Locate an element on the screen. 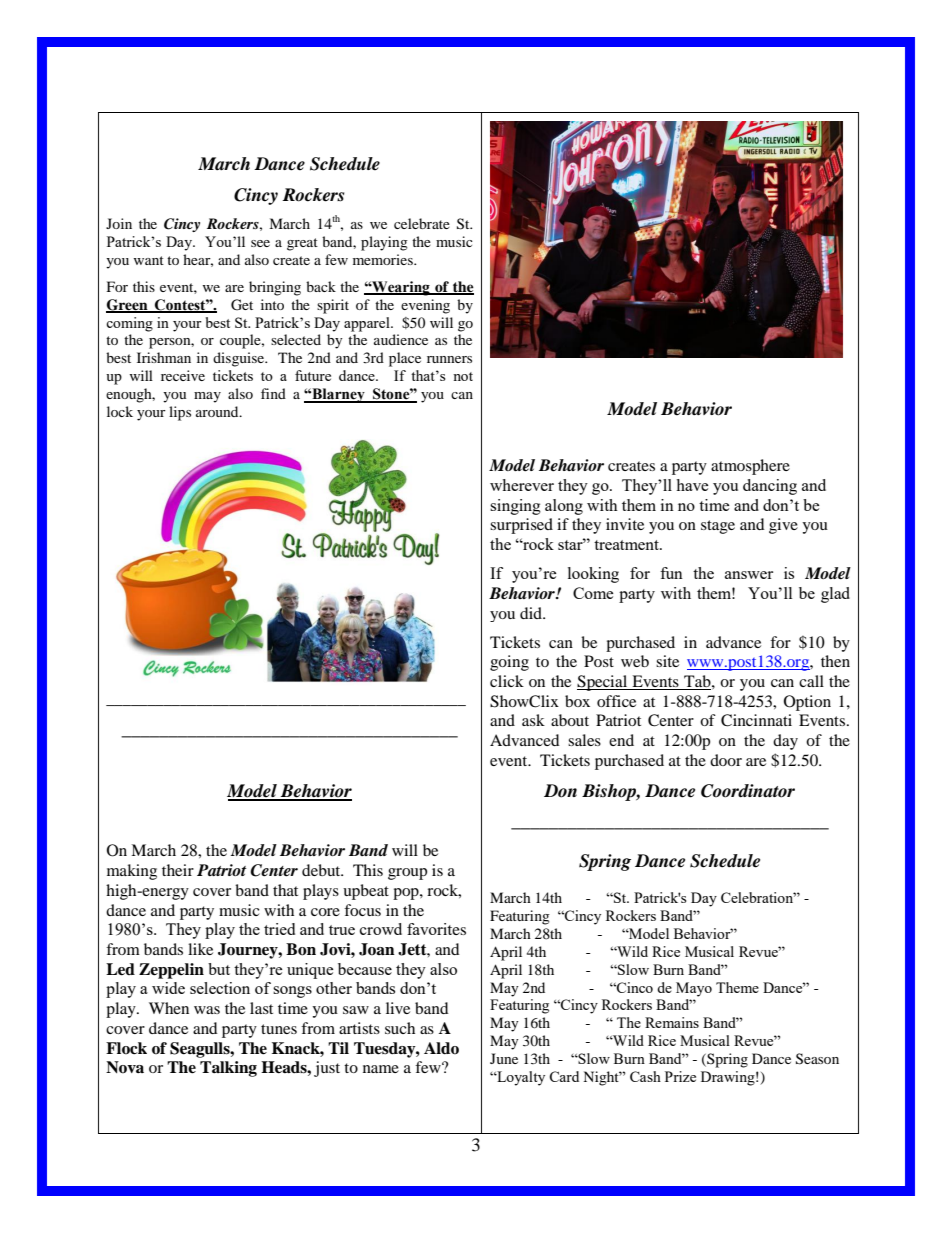 Image resolution: width=952 pixels, height=1233 pixels. atmosphere is located at coordinates (750, 467).
